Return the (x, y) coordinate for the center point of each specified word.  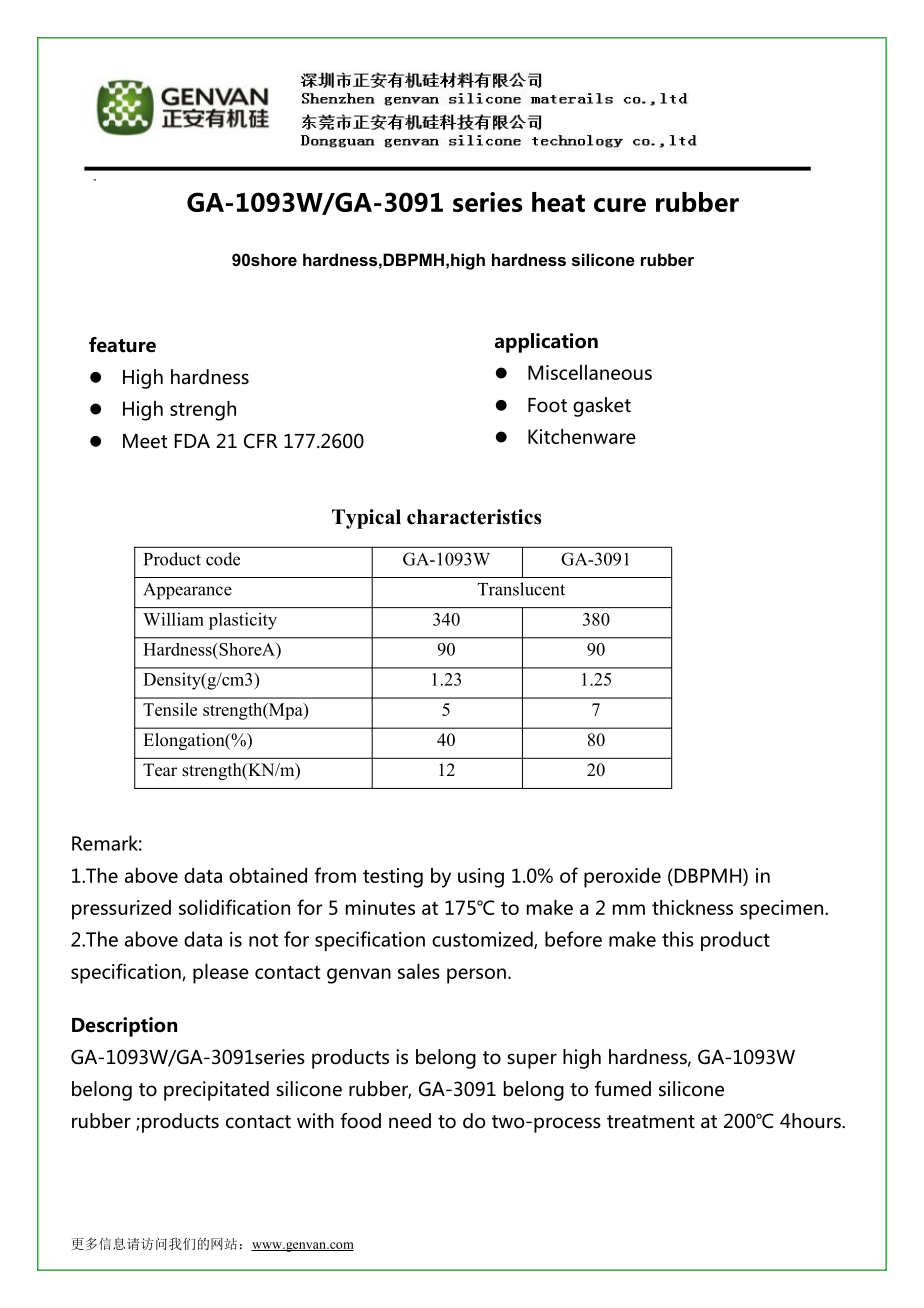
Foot (547, 405)
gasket (602, 407)
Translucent (521, 589)
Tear (160, 770)
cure (620, 205)
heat (558, 202)
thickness (692, 907)
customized (483, 940)
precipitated (216, 1091)
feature (122, 345)
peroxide (622, 878)
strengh (203, 411)
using (481, 878)
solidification (234, 907)
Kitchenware (582, 436)
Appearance (187, 591)
